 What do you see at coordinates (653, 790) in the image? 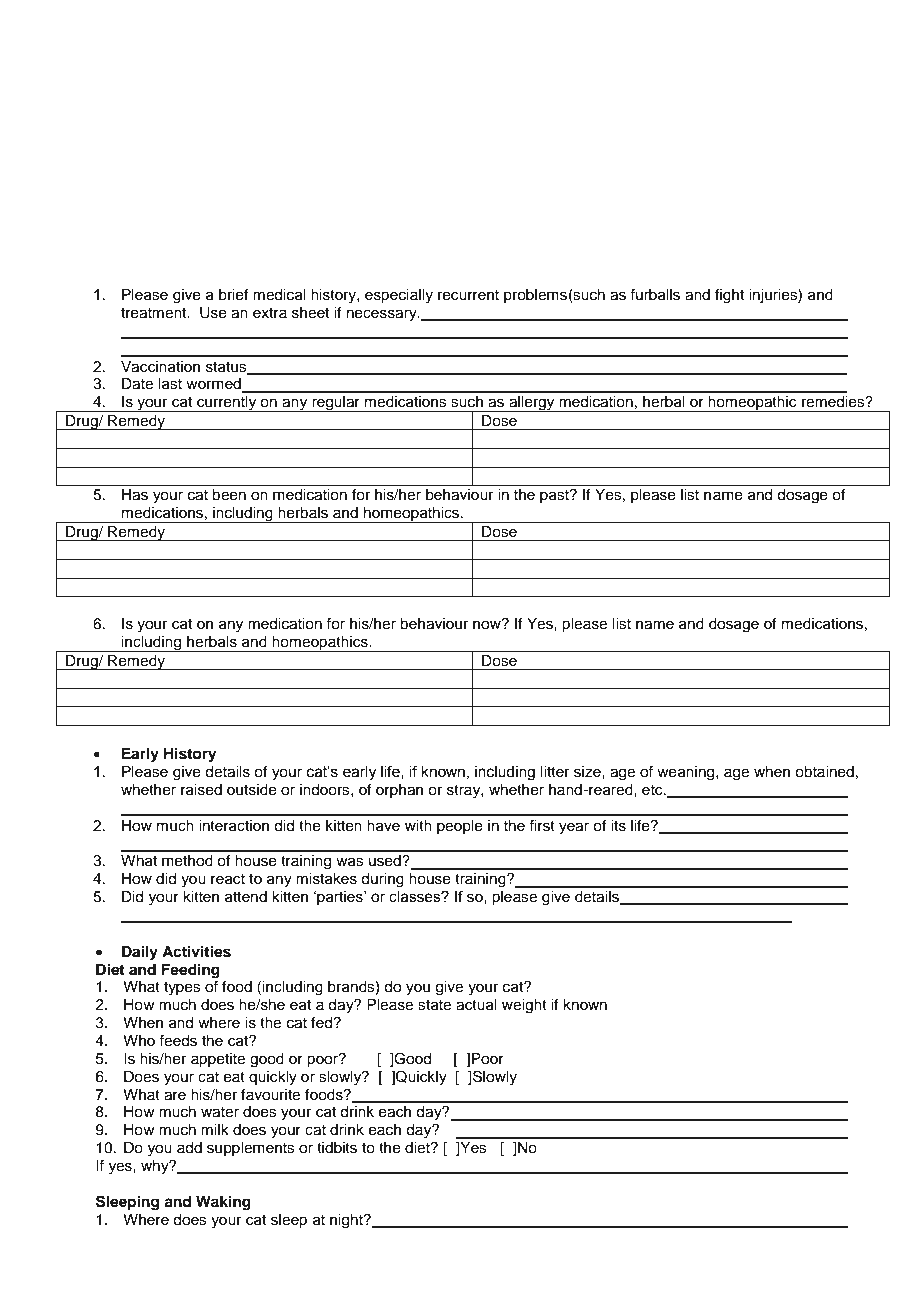
I see `etc` at bounding box center [653, 790].
